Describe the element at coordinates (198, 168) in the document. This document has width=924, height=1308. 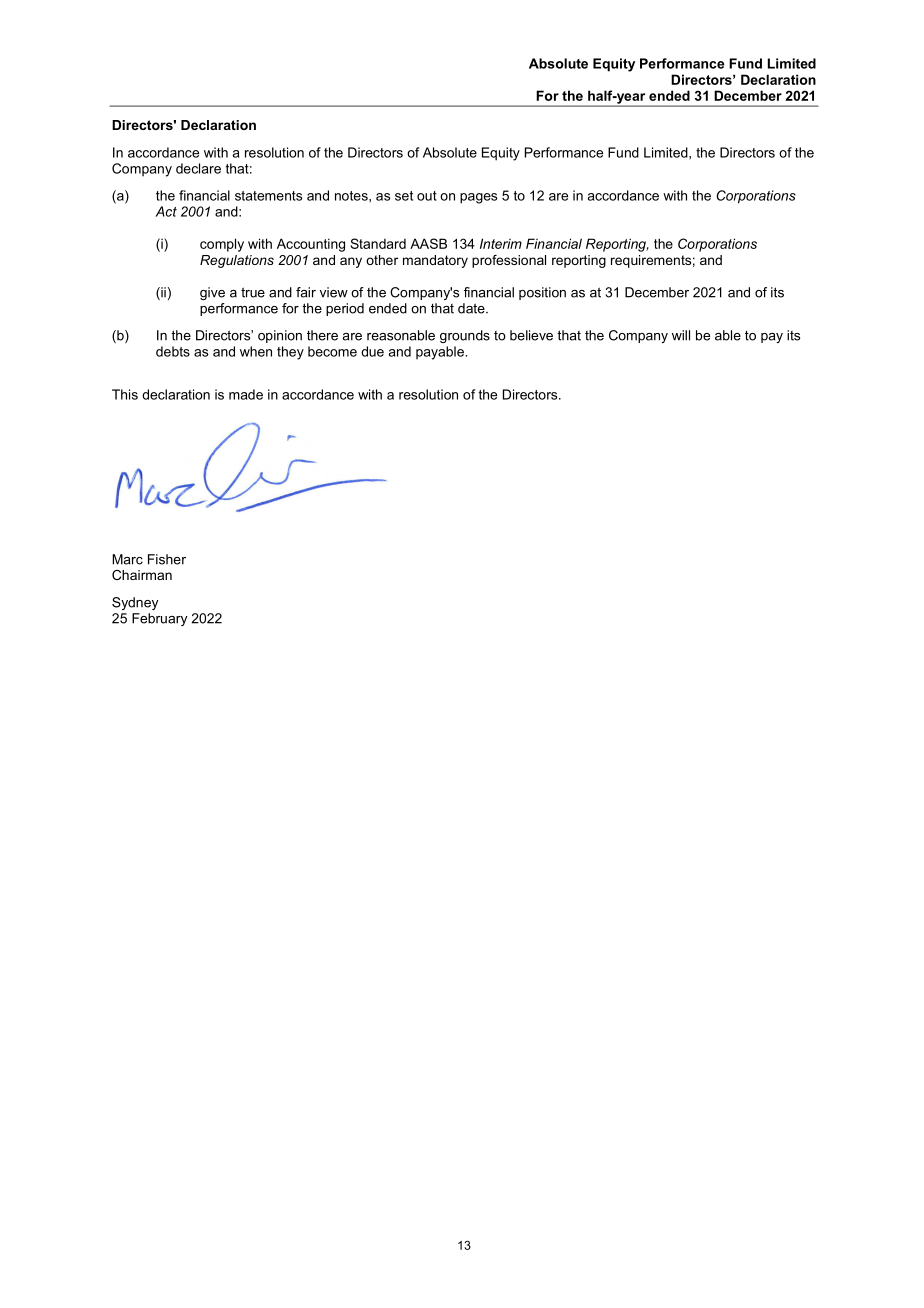
I see `declare` at that location.
